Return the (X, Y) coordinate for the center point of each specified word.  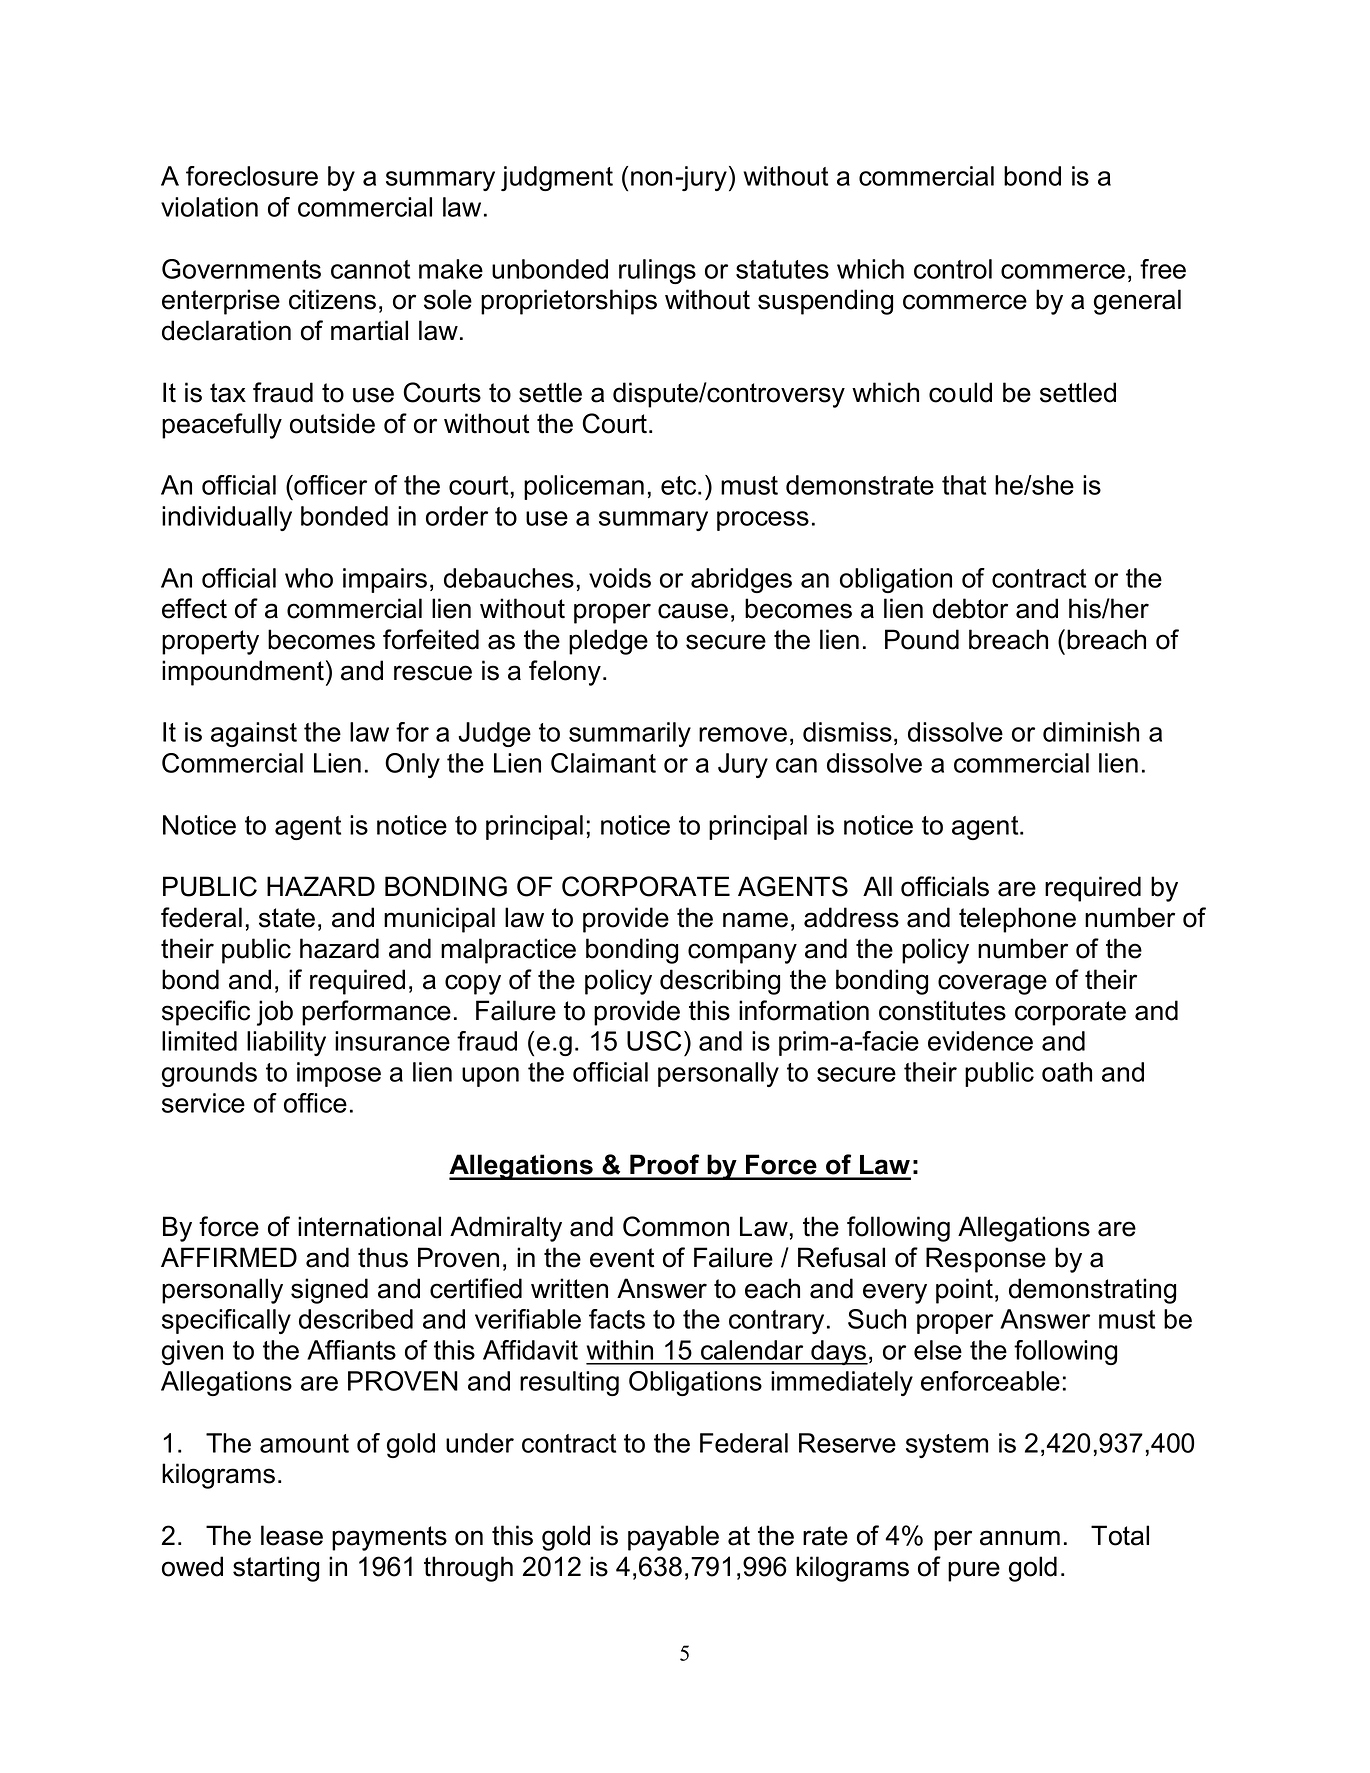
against (254, 734)
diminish (1091, 732)
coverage (992, 984)
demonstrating (1092, 1291)
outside (332, 423)
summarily (630, 734)
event (622, 1258)
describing (720, 982)
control (953, 269)
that (964, 485)
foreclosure (252, 176)
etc (680, 485)
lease (292, 1535)
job (275, 1013)
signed (329, 1291)
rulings (657, 271)
